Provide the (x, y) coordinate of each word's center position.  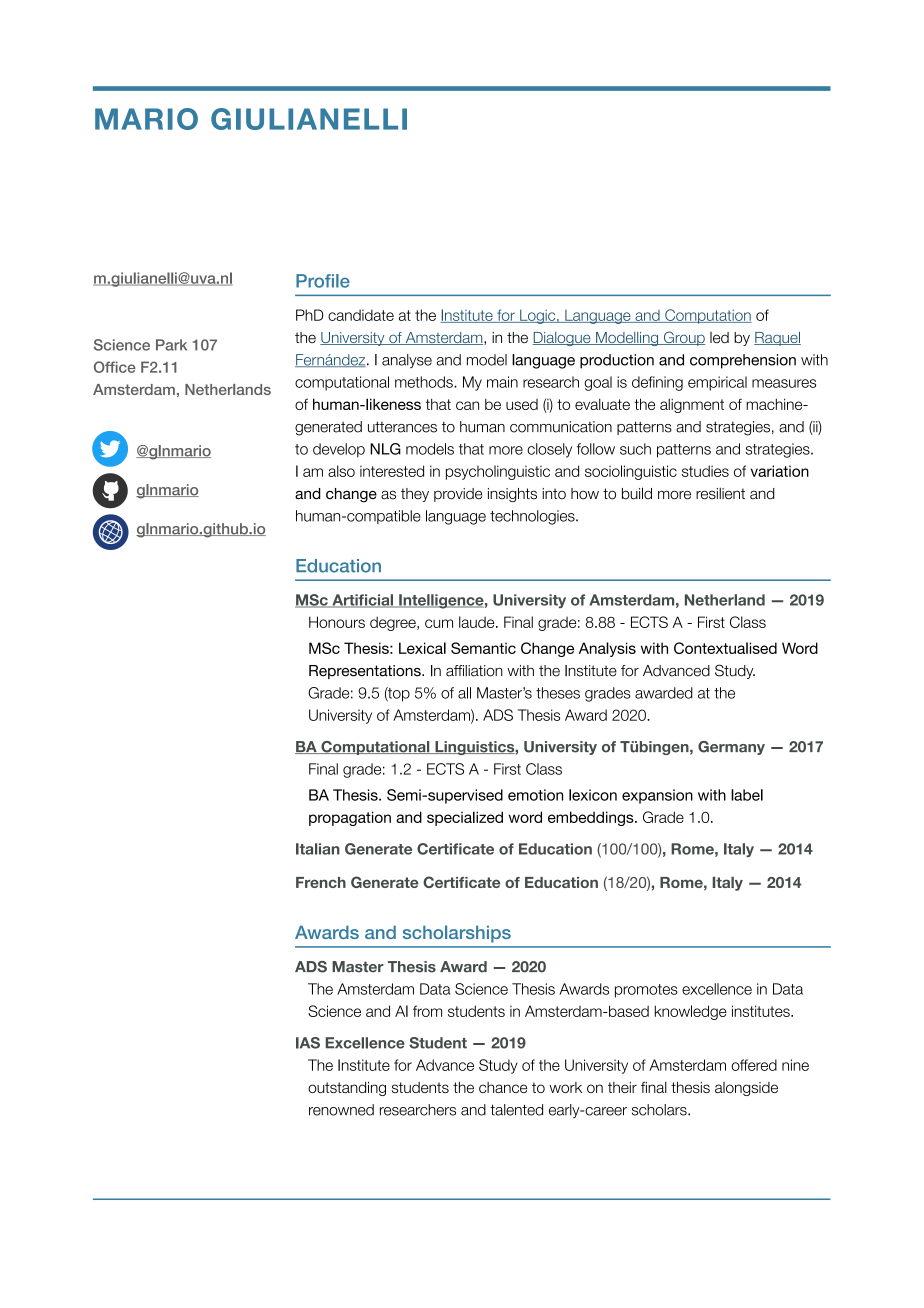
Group (683, 338)
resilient (720, 494)
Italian (318, 849)
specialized (465, 818)
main (502, 382)
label (747, 795)
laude (478, 622)
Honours (337, 622)
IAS (308, 1043)
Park (171, 345)
